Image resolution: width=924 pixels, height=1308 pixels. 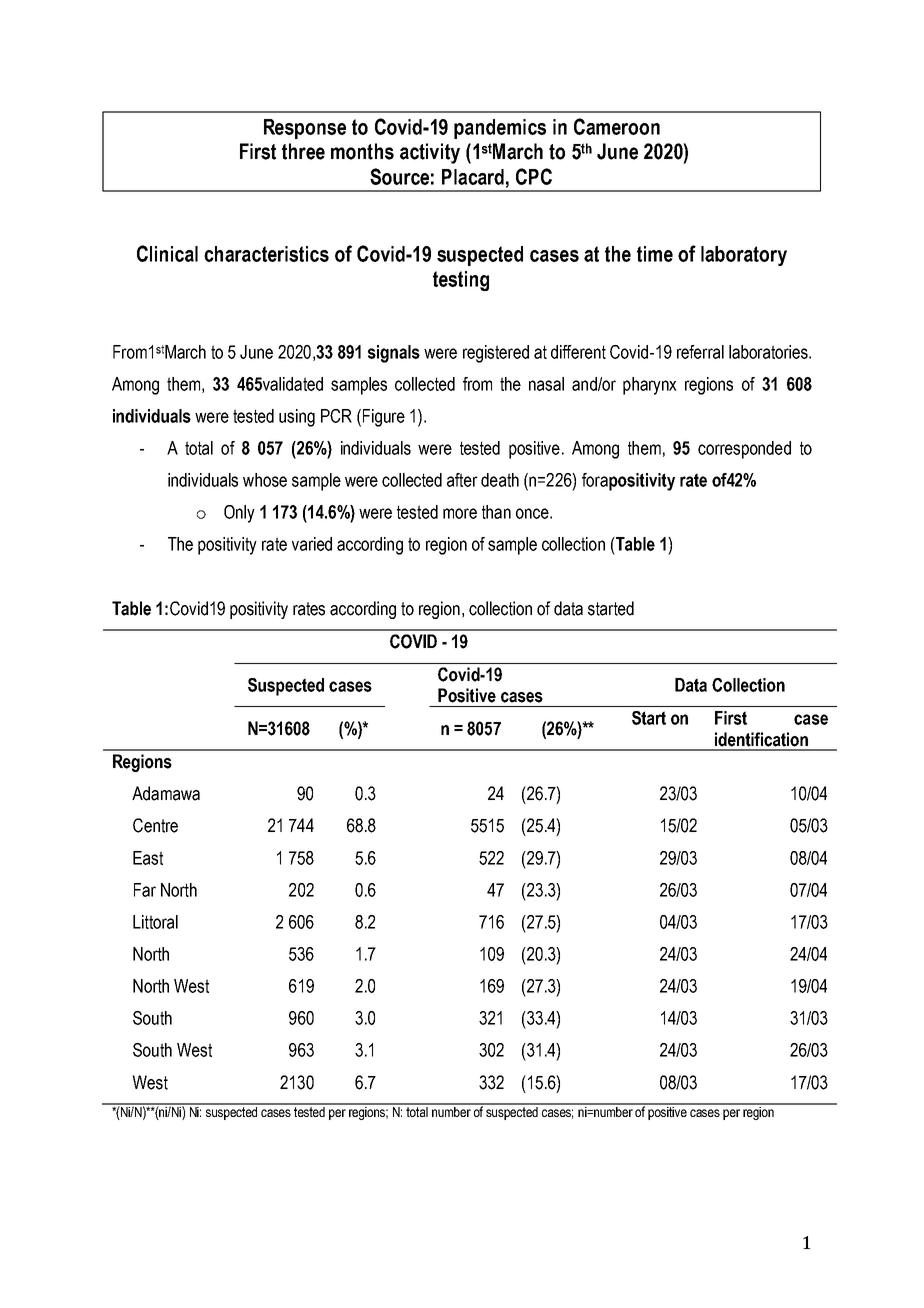 What do you see at coordinates (460, 513) in the image?
I see `more` at bounding box center [460, 513].
